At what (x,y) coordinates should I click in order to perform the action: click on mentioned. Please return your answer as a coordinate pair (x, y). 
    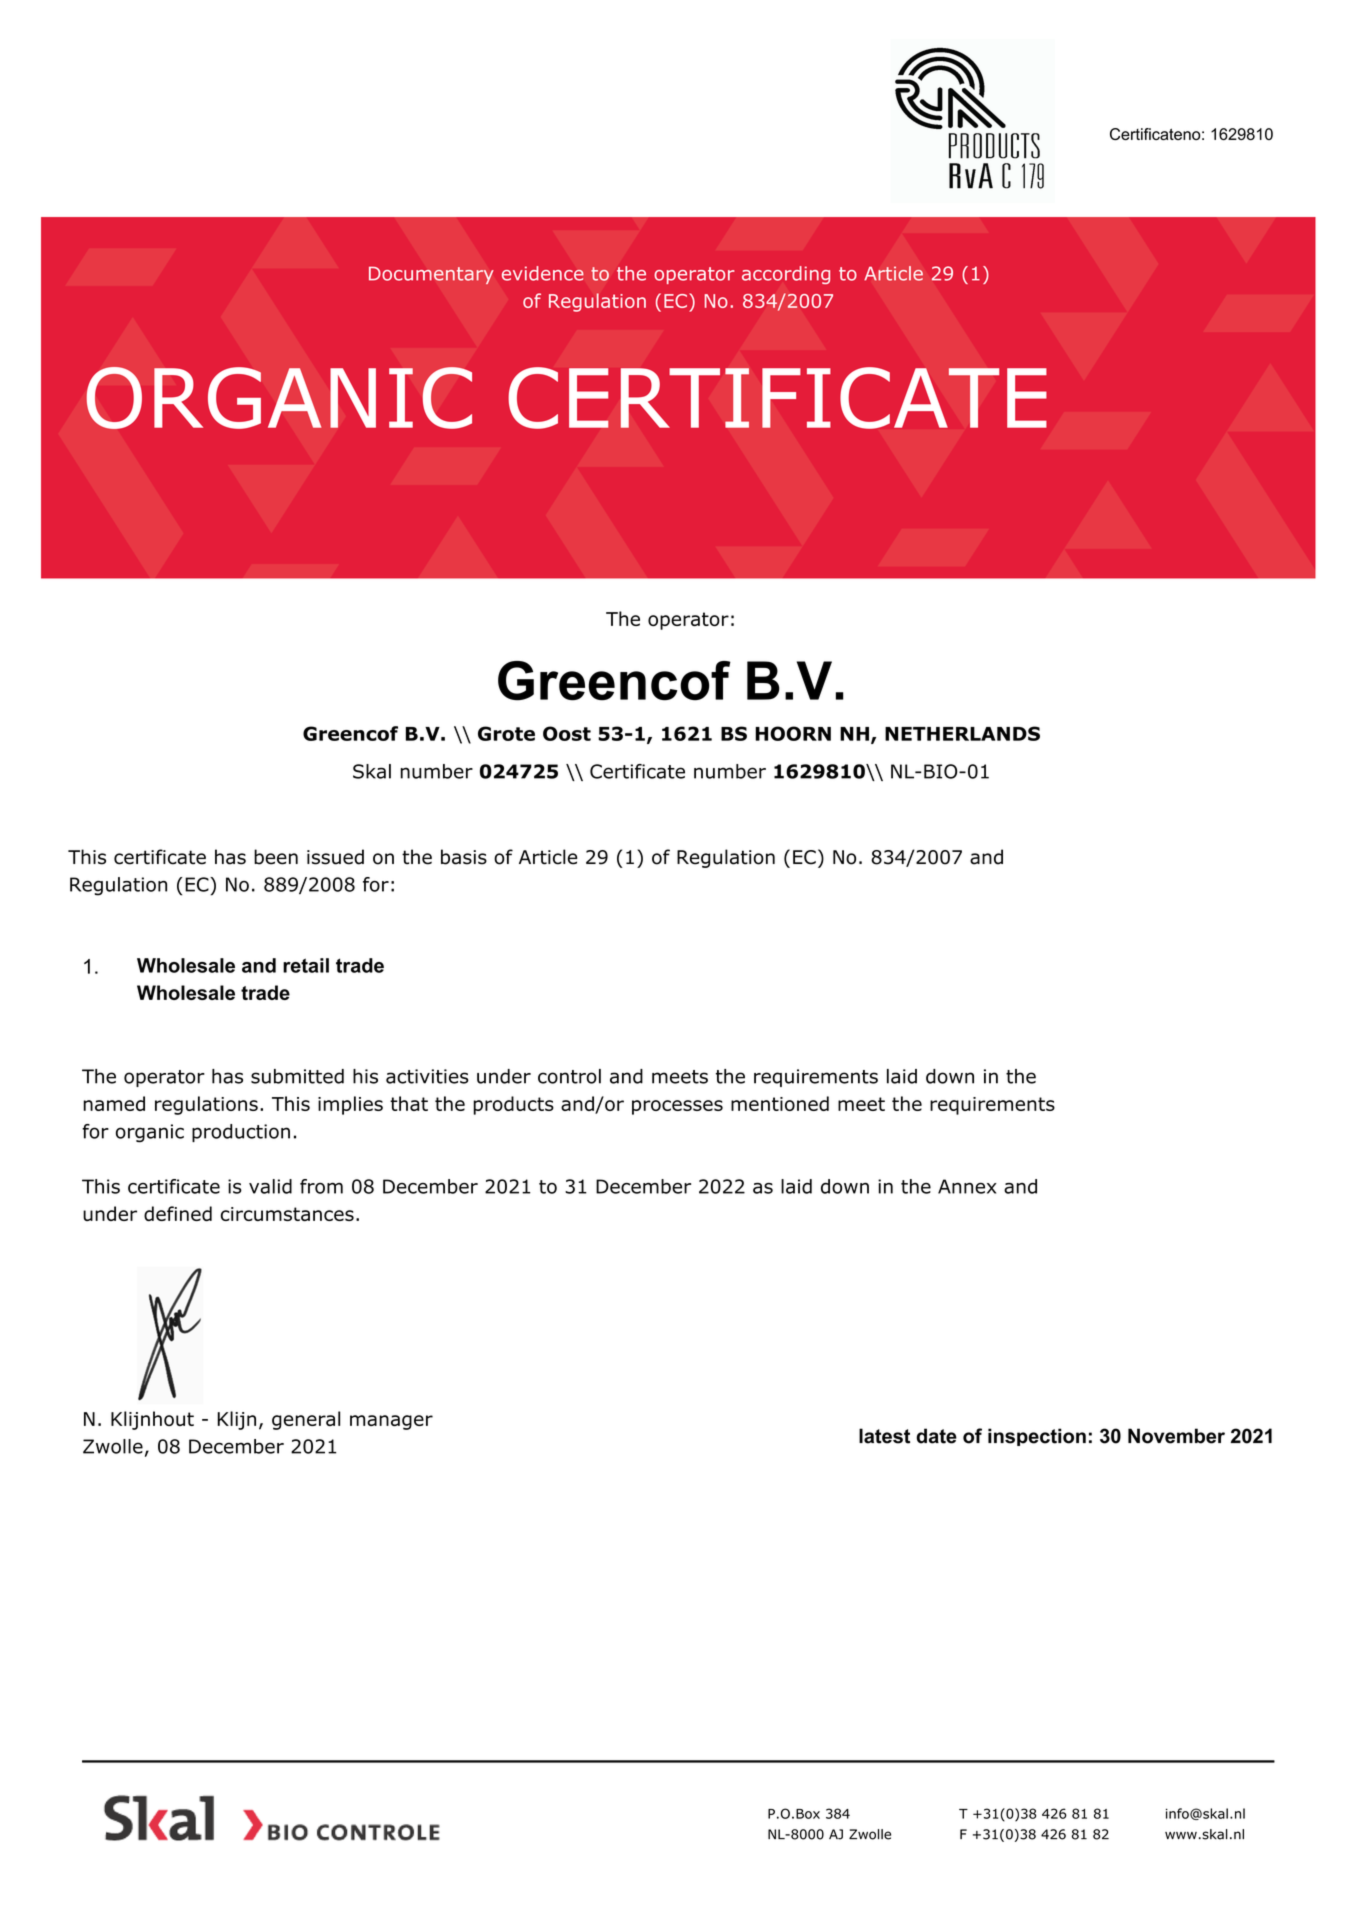
    Looking at the image, I should click on (780, 1103).
